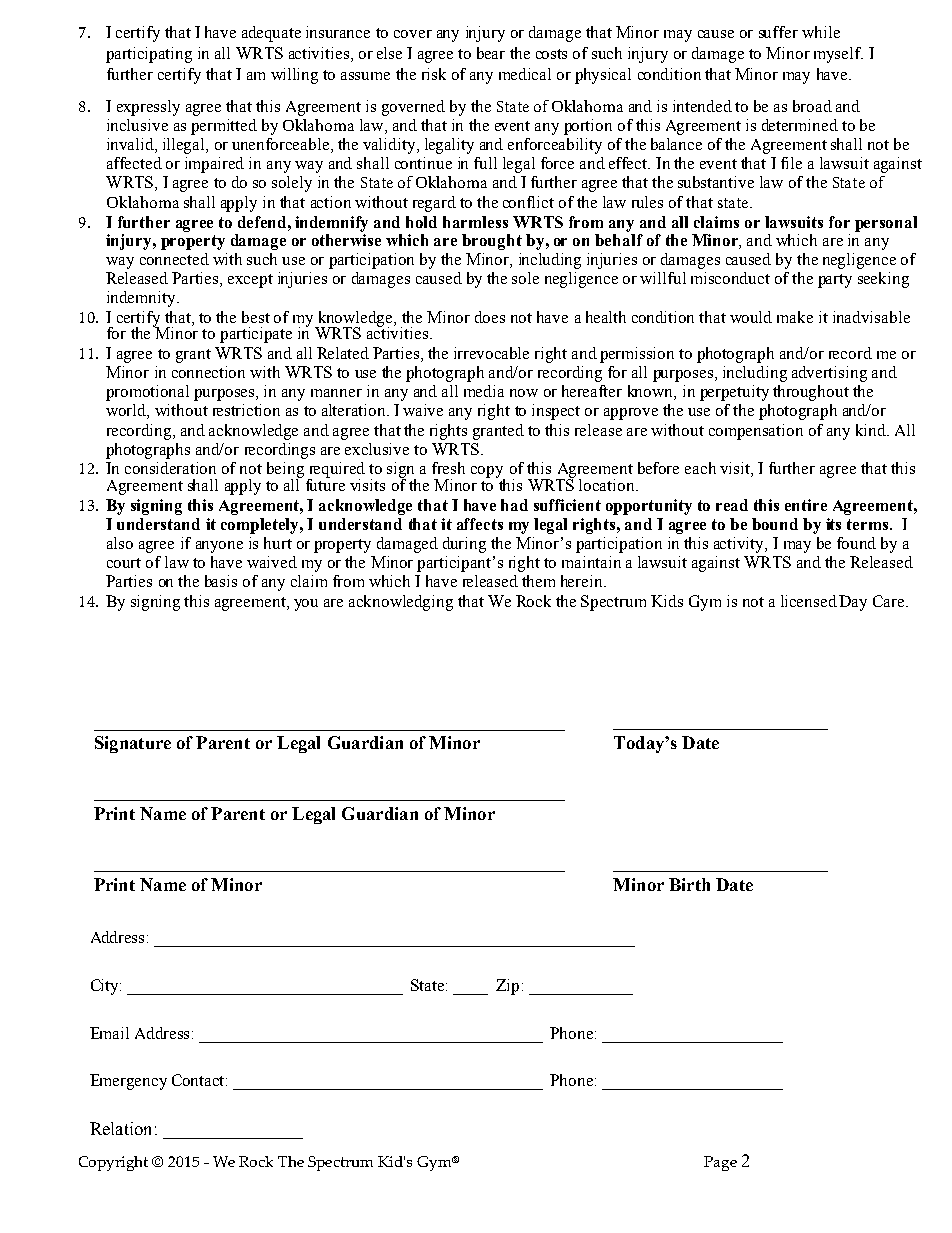 The width and height of the document is (952, 1233). I want to click on party, so click(835, 281).
